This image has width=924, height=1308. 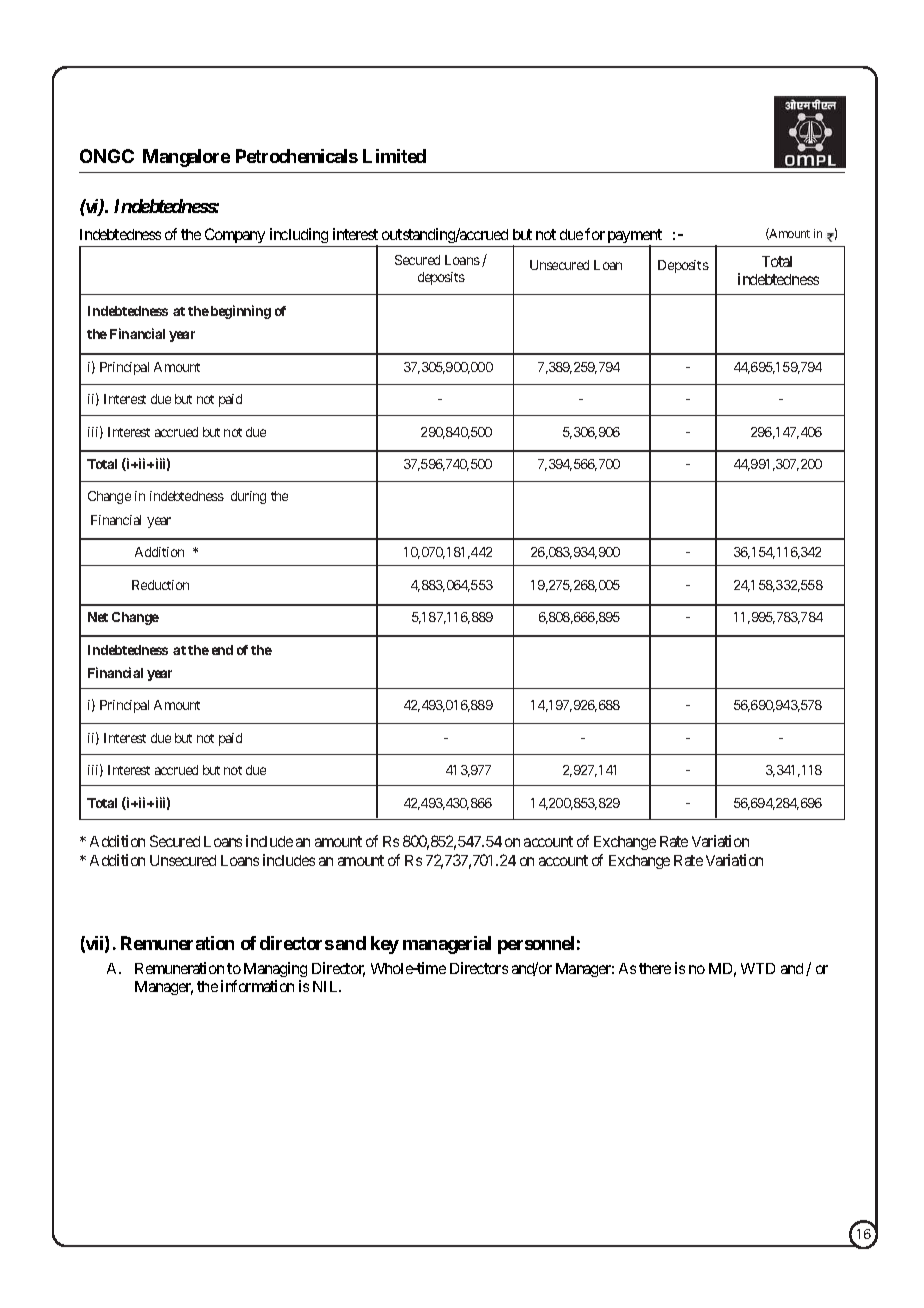 What do you see at coordinates (257, 986) in the image?
I see `information` at bounding box center [257, 986].
